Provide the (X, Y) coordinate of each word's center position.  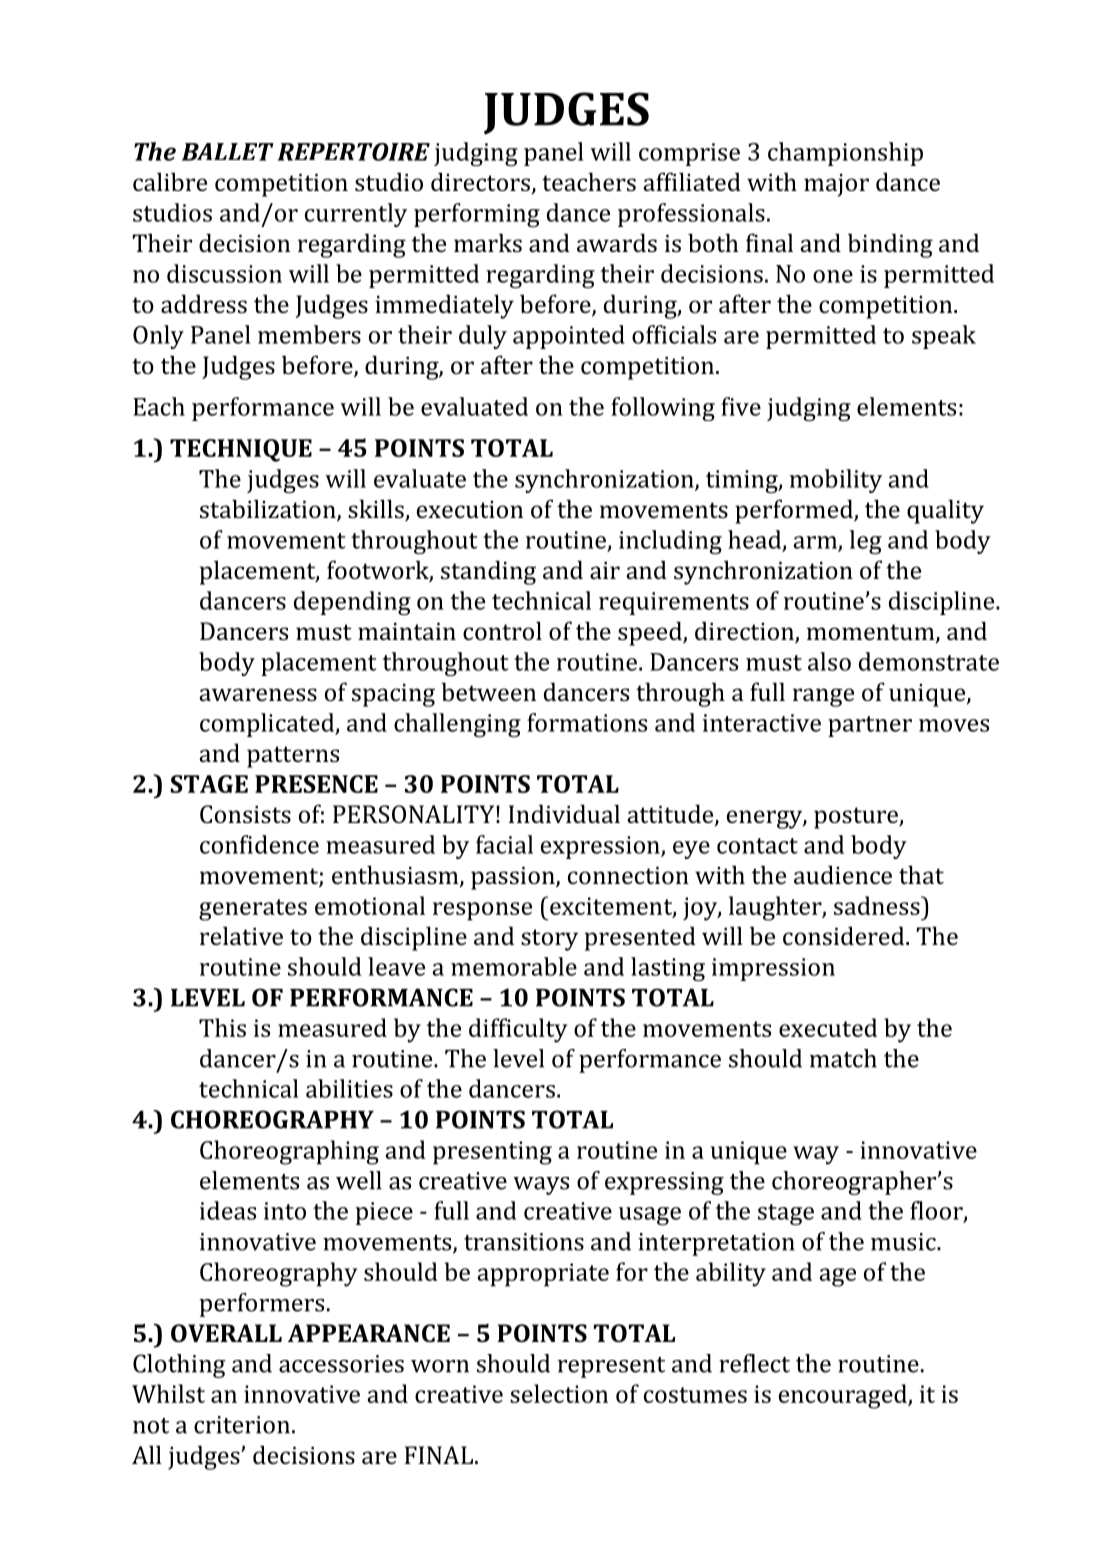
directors (480, 181)
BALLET (228, 152)
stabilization (269, 510)
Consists (245, 814)
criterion (242, 1425)
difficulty (518, 1030)
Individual (564, 813)
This (222, 1027)
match (843, 1058)
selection (559, 1393)
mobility (836, 481)
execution (470, 509)
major (836, 185)
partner (870, 726)
